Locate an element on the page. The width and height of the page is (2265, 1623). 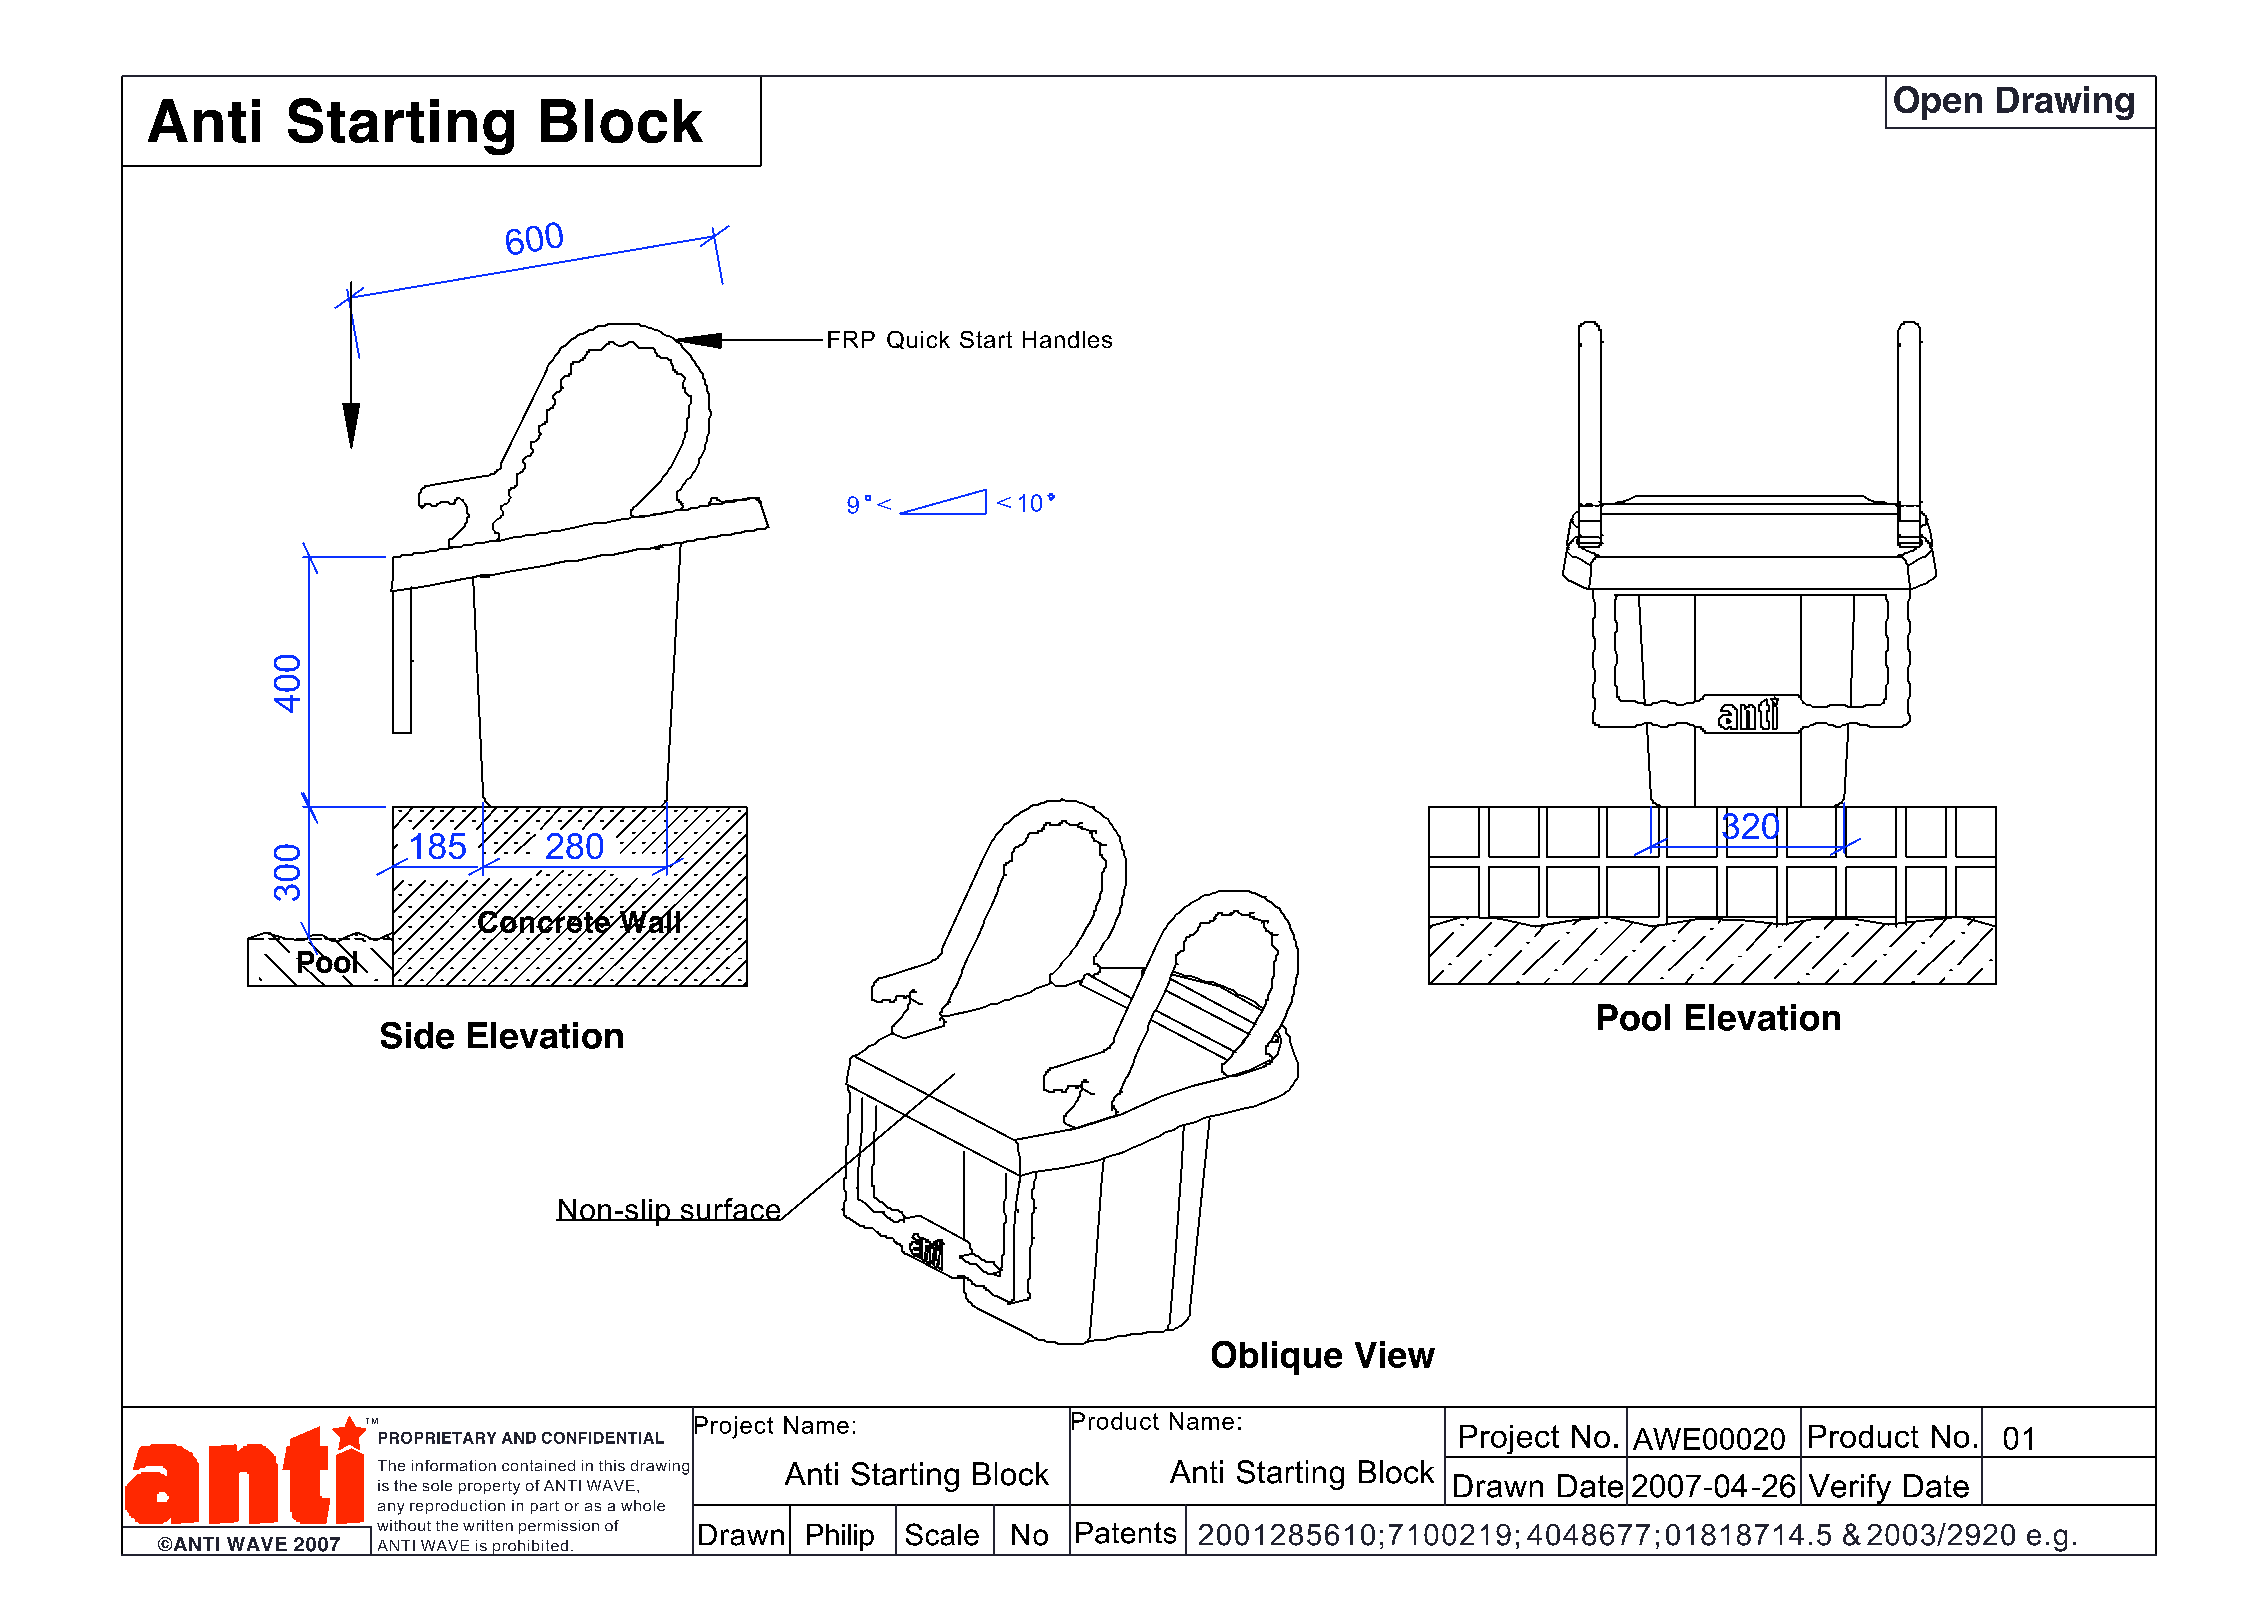
Oblique is located at coordinates (1277, 1358).
